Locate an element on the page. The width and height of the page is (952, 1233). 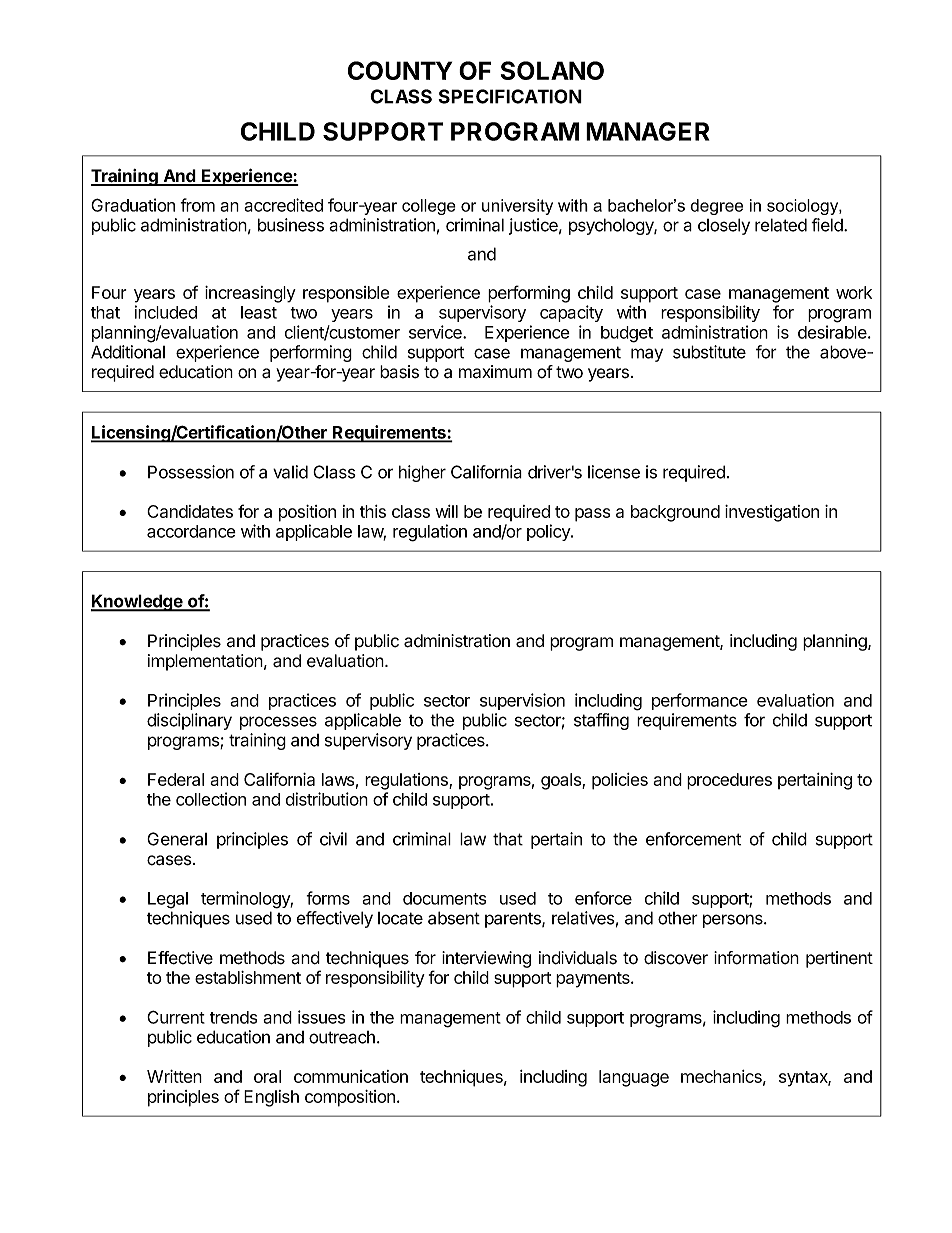
Possession is located at coordinates (191, 472).
